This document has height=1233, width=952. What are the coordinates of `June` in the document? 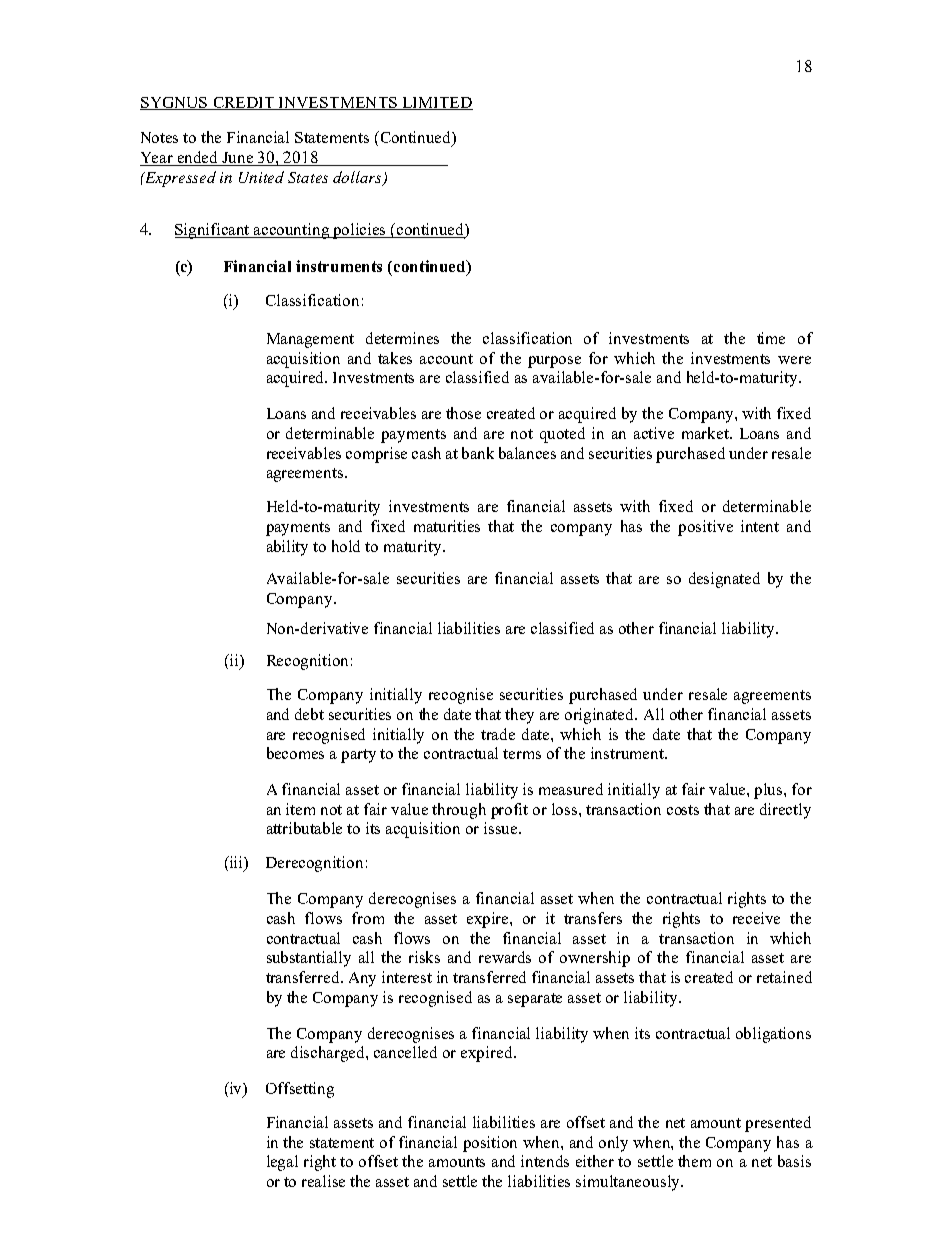 It's located at (238, 159).
